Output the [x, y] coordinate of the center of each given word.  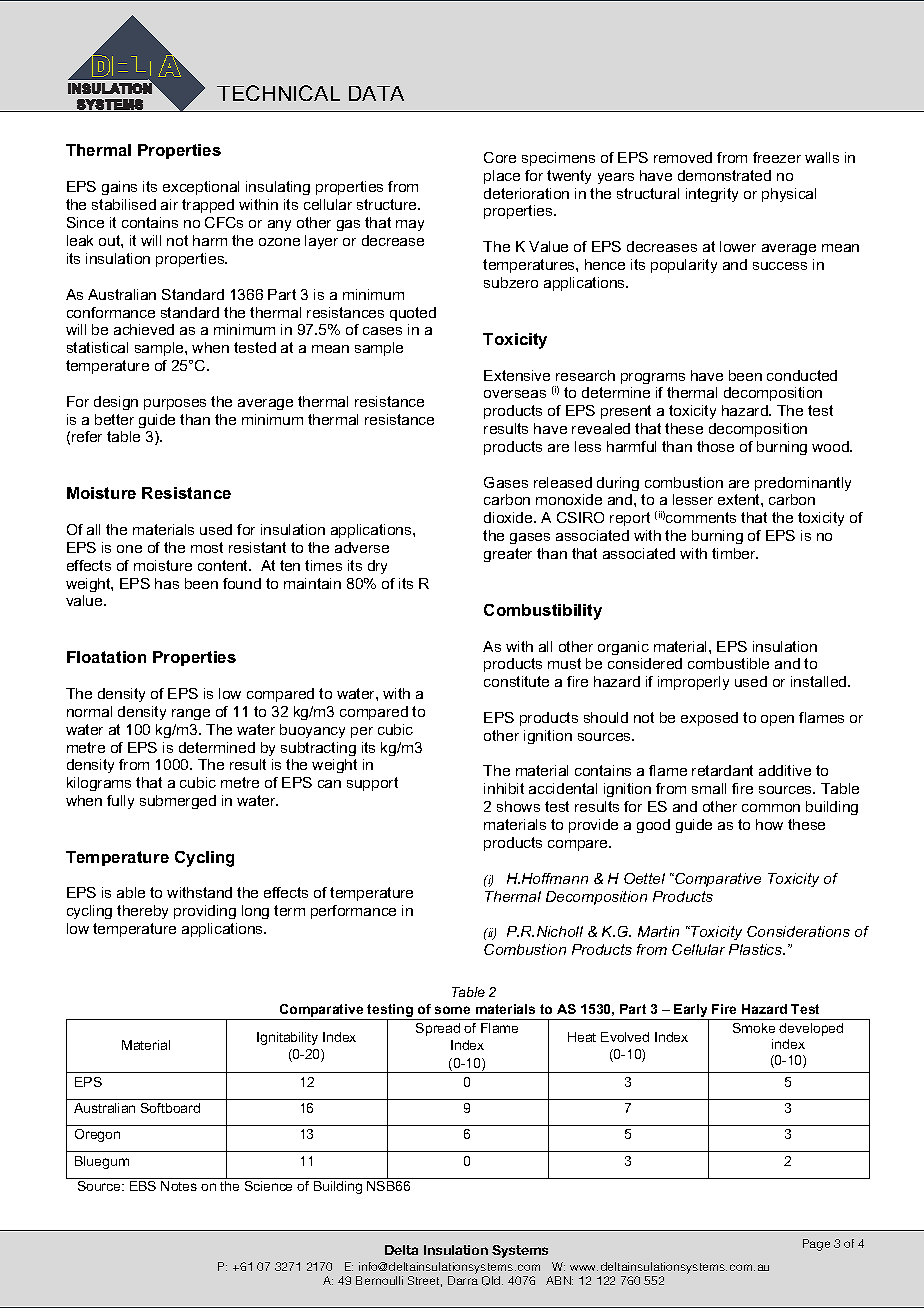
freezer [777, 157]
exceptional [201, 188]
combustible [728, 663]
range [191, 714]
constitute [516, 681]
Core [500, 157]
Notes [179, 1186]
